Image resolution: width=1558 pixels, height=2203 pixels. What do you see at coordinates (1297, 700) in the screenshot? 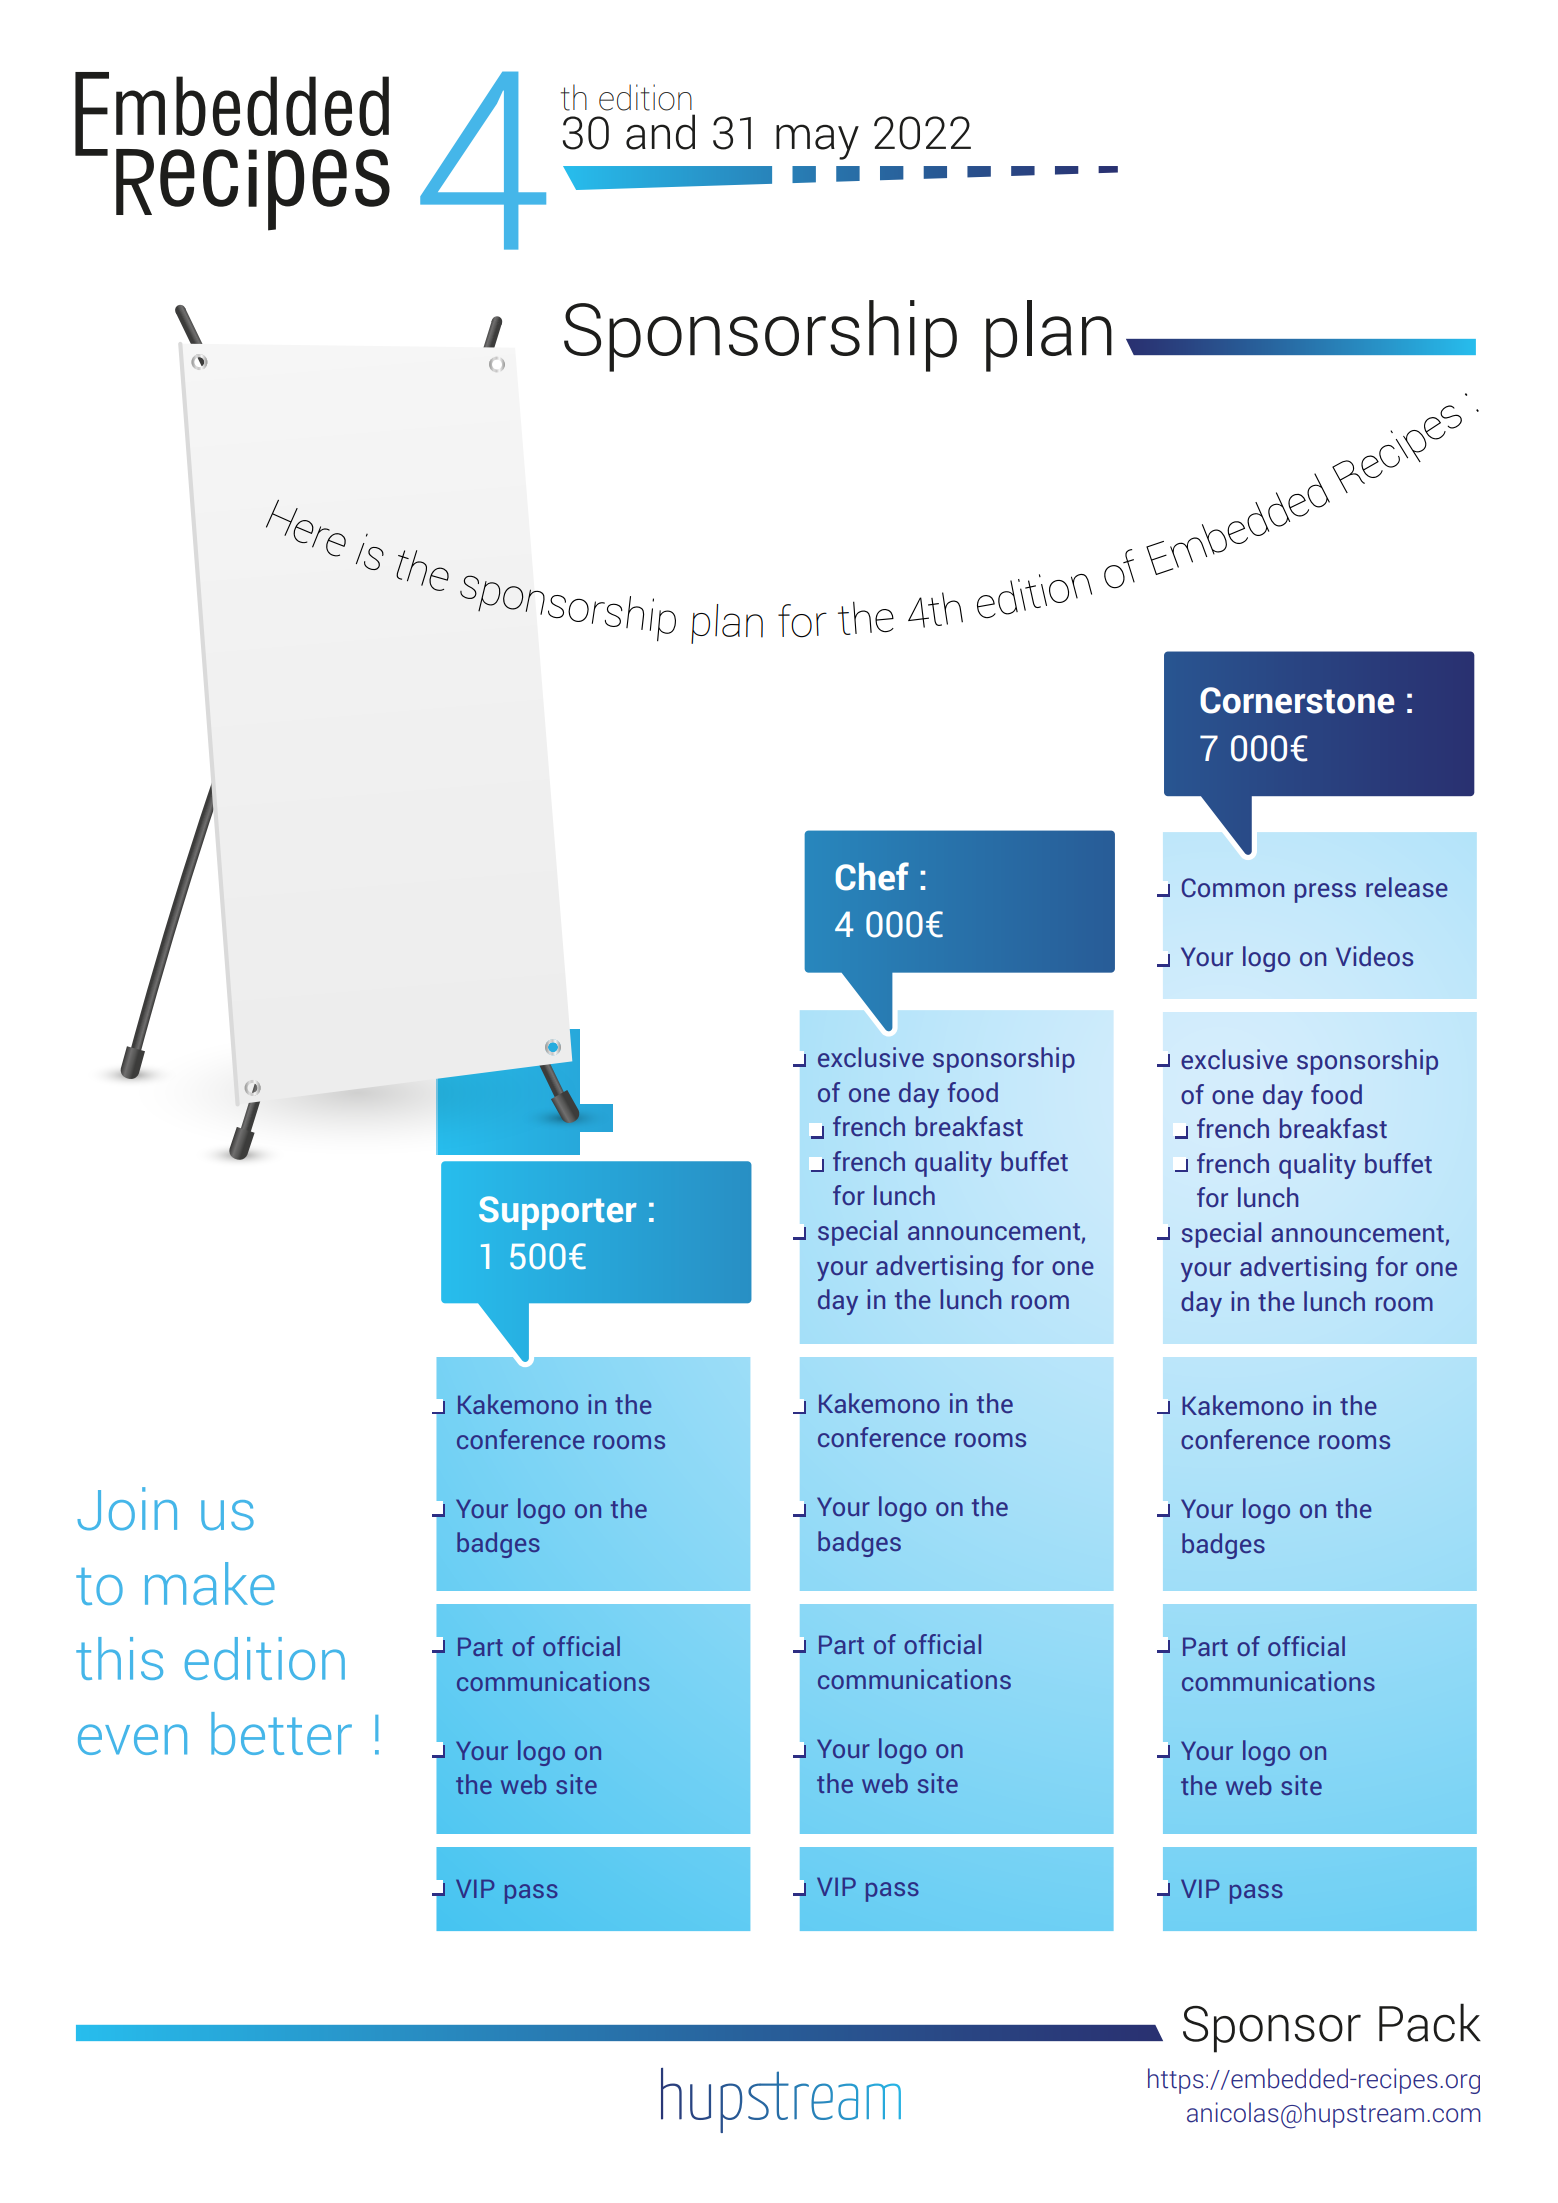
I see `Cornerstone` at bounding box center [1297, 700].
